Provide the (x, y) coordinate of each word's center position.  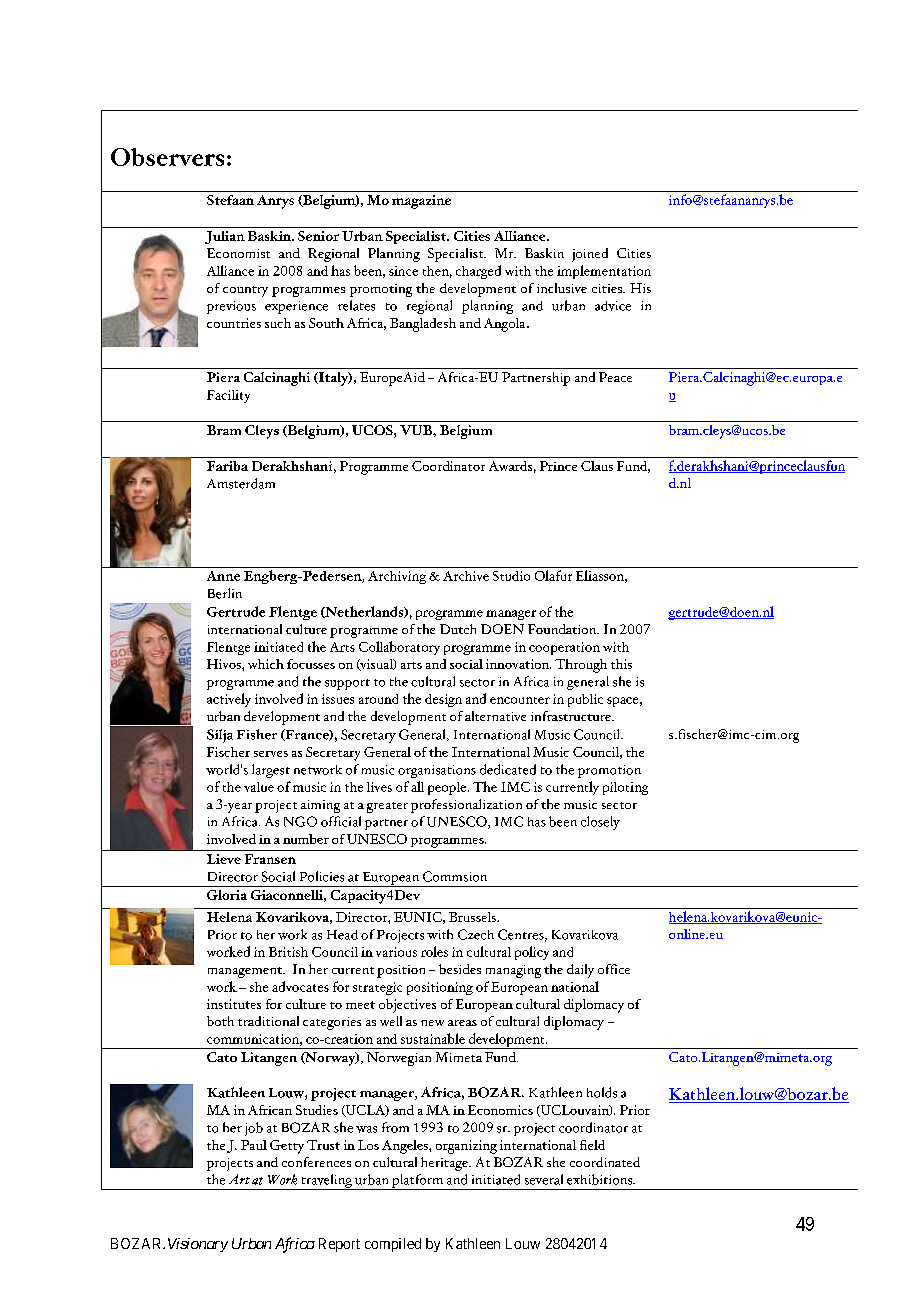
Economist (238, 253)
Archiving (397, 577)
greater (387, 807)
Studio (511, 576)
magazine (421, 202)
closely (600, 823)
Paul (254, 1145)
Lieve (224, 859)
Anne (223, 576)
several (544, 1179)
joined (590, 255)
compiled (393, 1245)
